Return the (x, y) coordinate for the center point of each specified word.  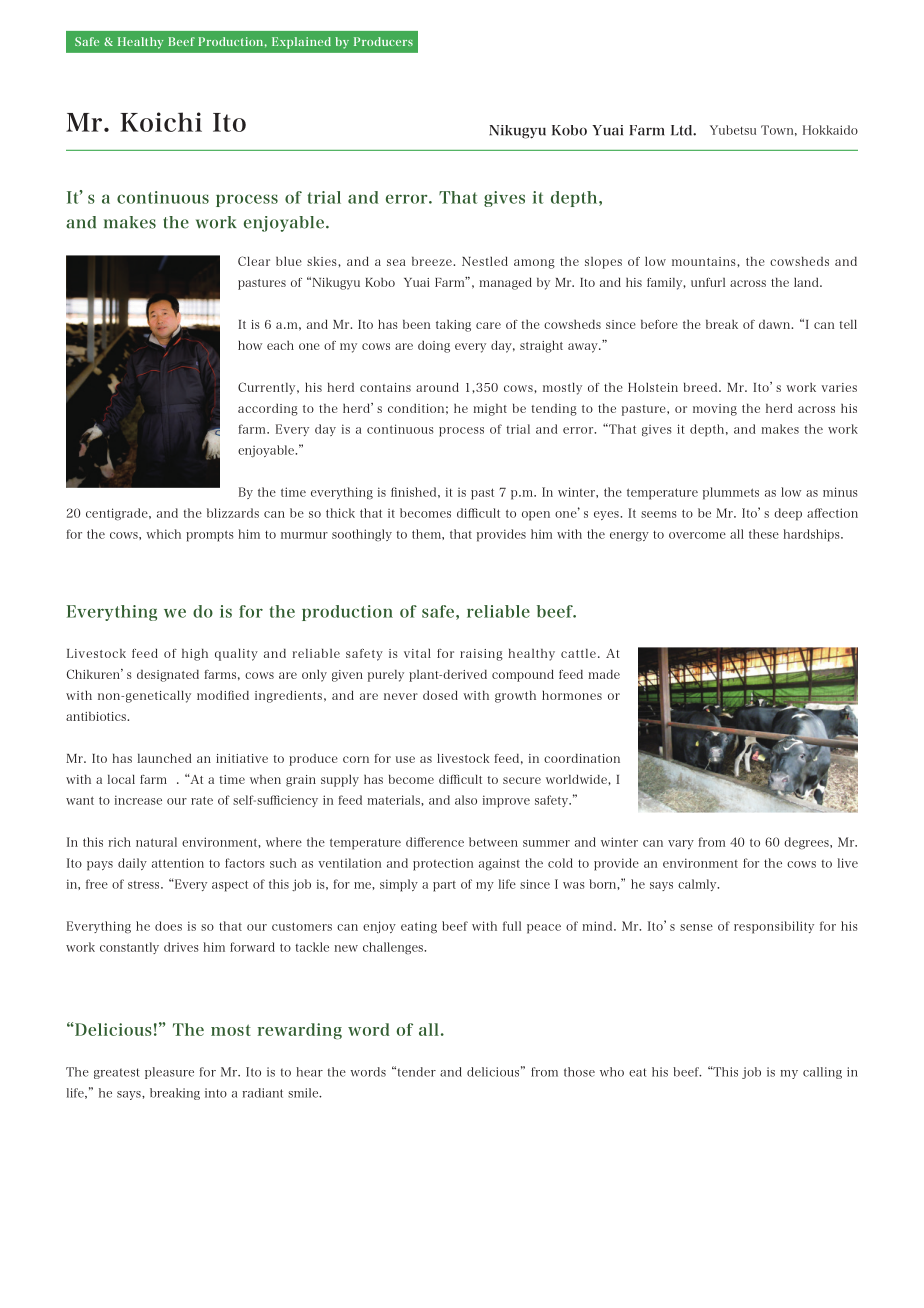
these (764, 534)
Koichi (161, 122)
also (466, 800)
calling (822, 1073)
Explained (301, 43)
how (250, 345)
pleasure (169, 1073)
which (163, 534)
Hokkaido (830, 130)
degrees (807, 843)
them (427, 534)
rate (202, 800)
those (579, 1072)
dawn (776, 324)
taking (453, 326)
